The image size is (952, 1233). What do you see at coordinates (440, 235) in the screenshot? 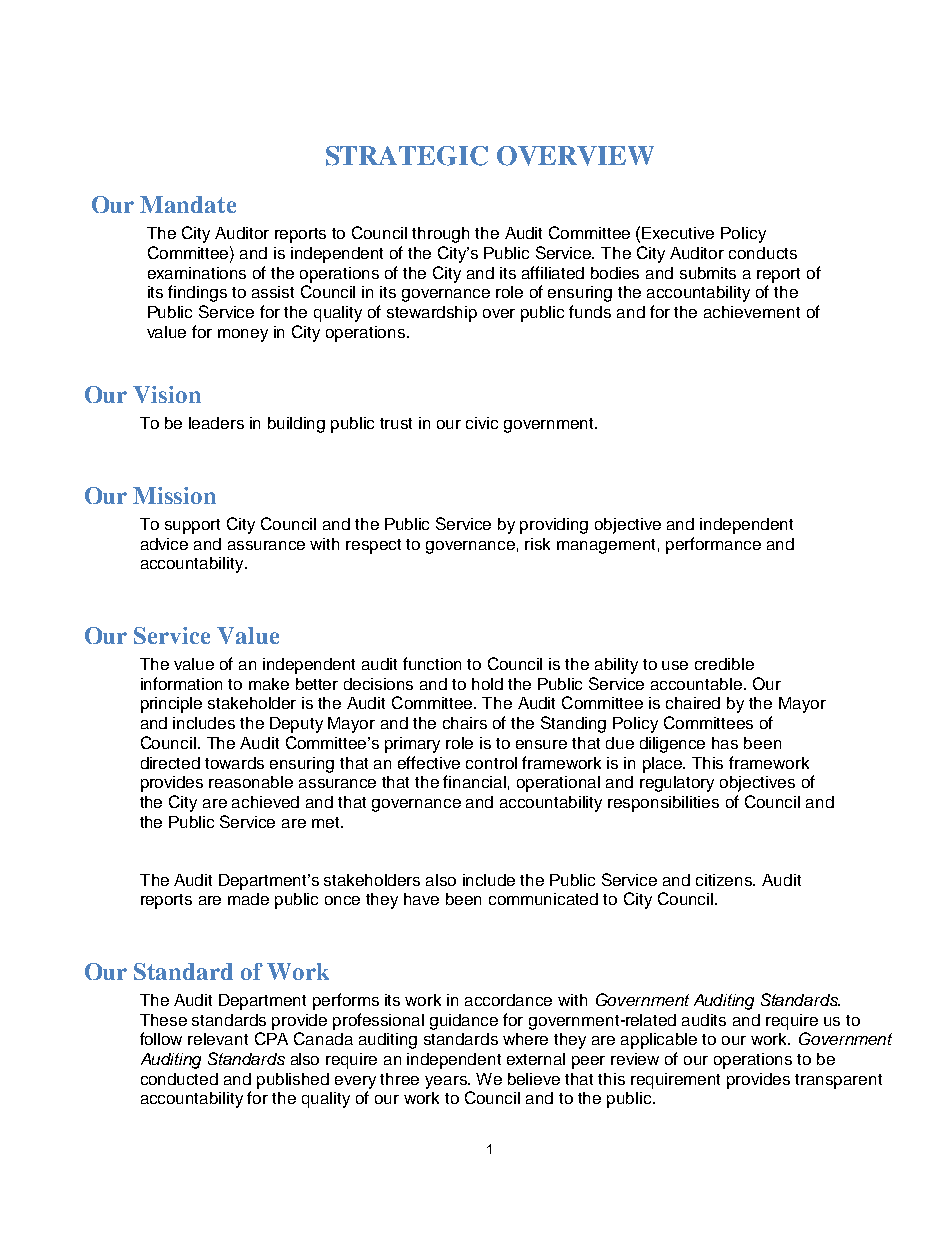
I see `through` at bounding box center [440, 235].
